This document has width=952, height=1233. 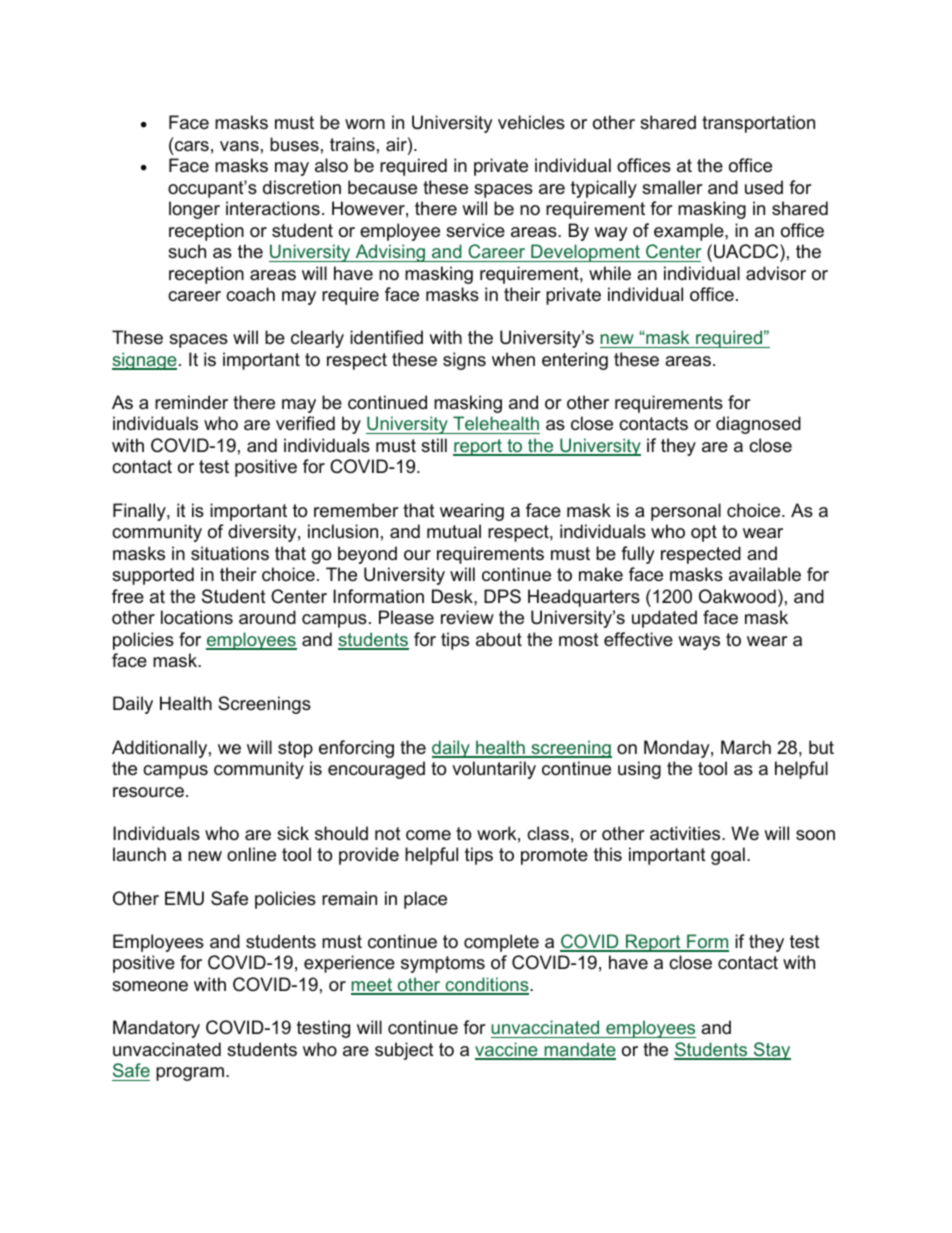 What do you see at coordinates (434, 445) in the document?
I see `still` at bounding box center [434, 445].
